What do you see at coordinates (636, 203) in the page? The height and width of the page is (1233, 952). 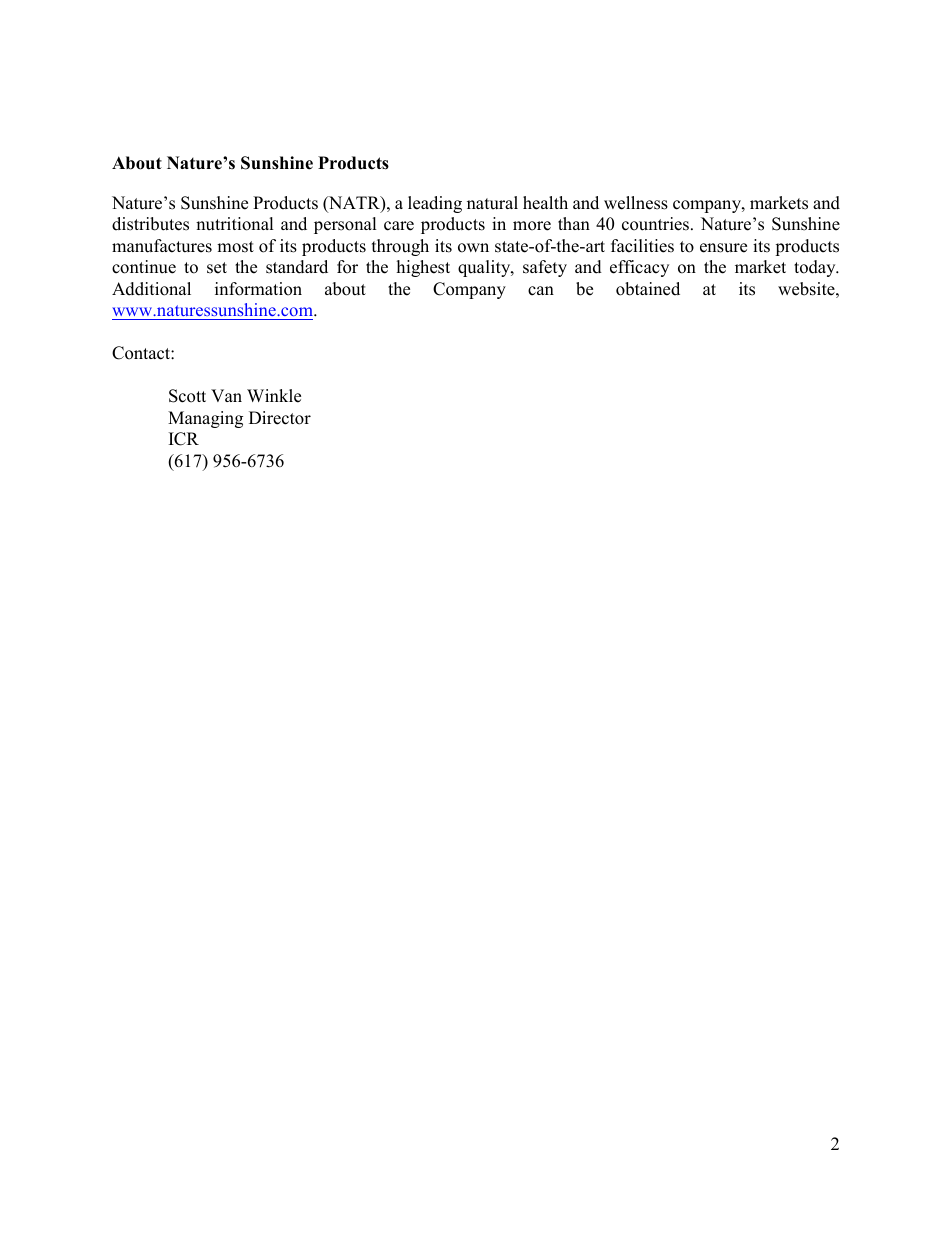 I see `wellness` at bounding box center [636, 203].
